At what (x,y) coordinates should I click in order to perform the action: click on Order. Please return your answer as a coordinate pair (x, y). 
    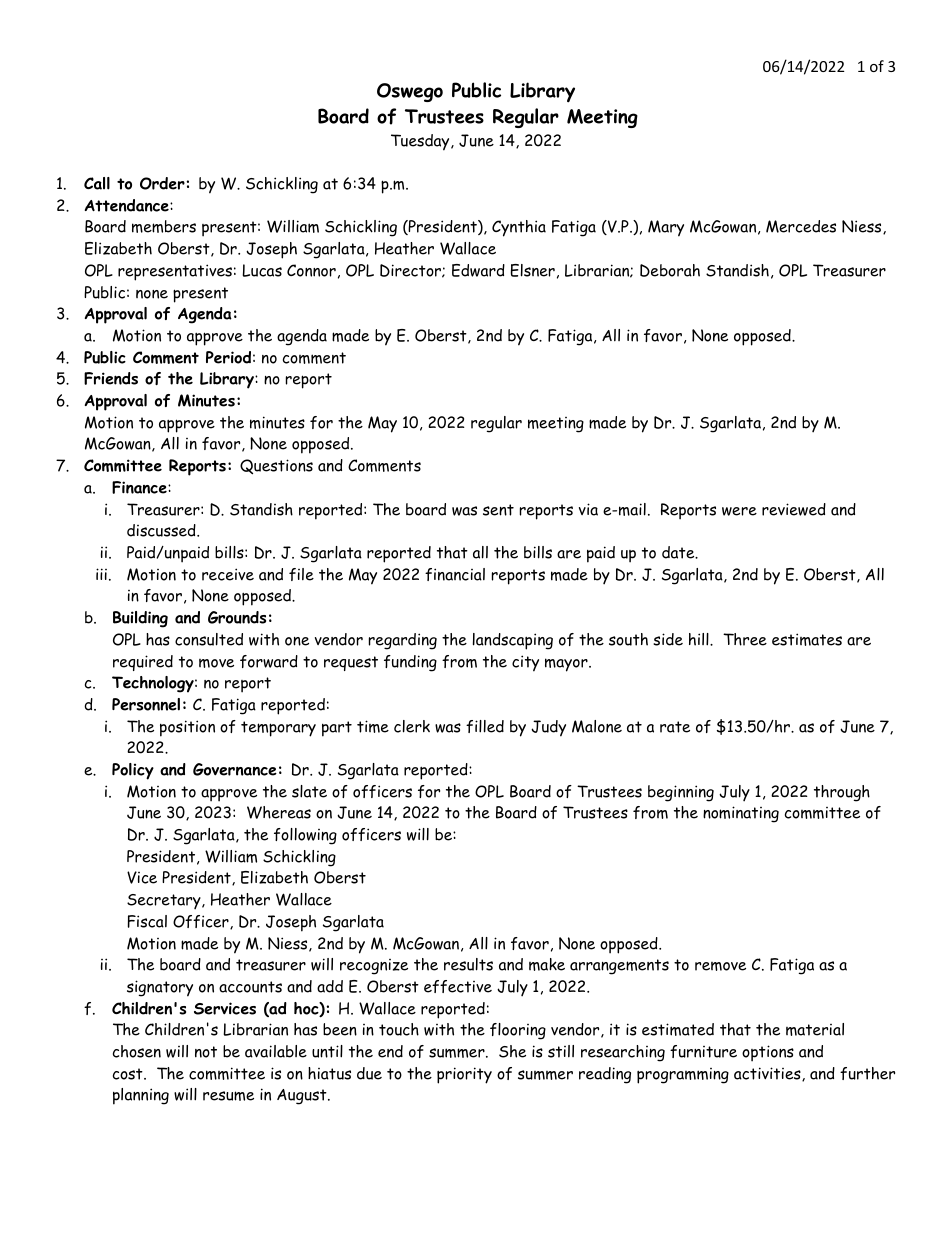
    Looking at the image, I should click on (162, 183).
